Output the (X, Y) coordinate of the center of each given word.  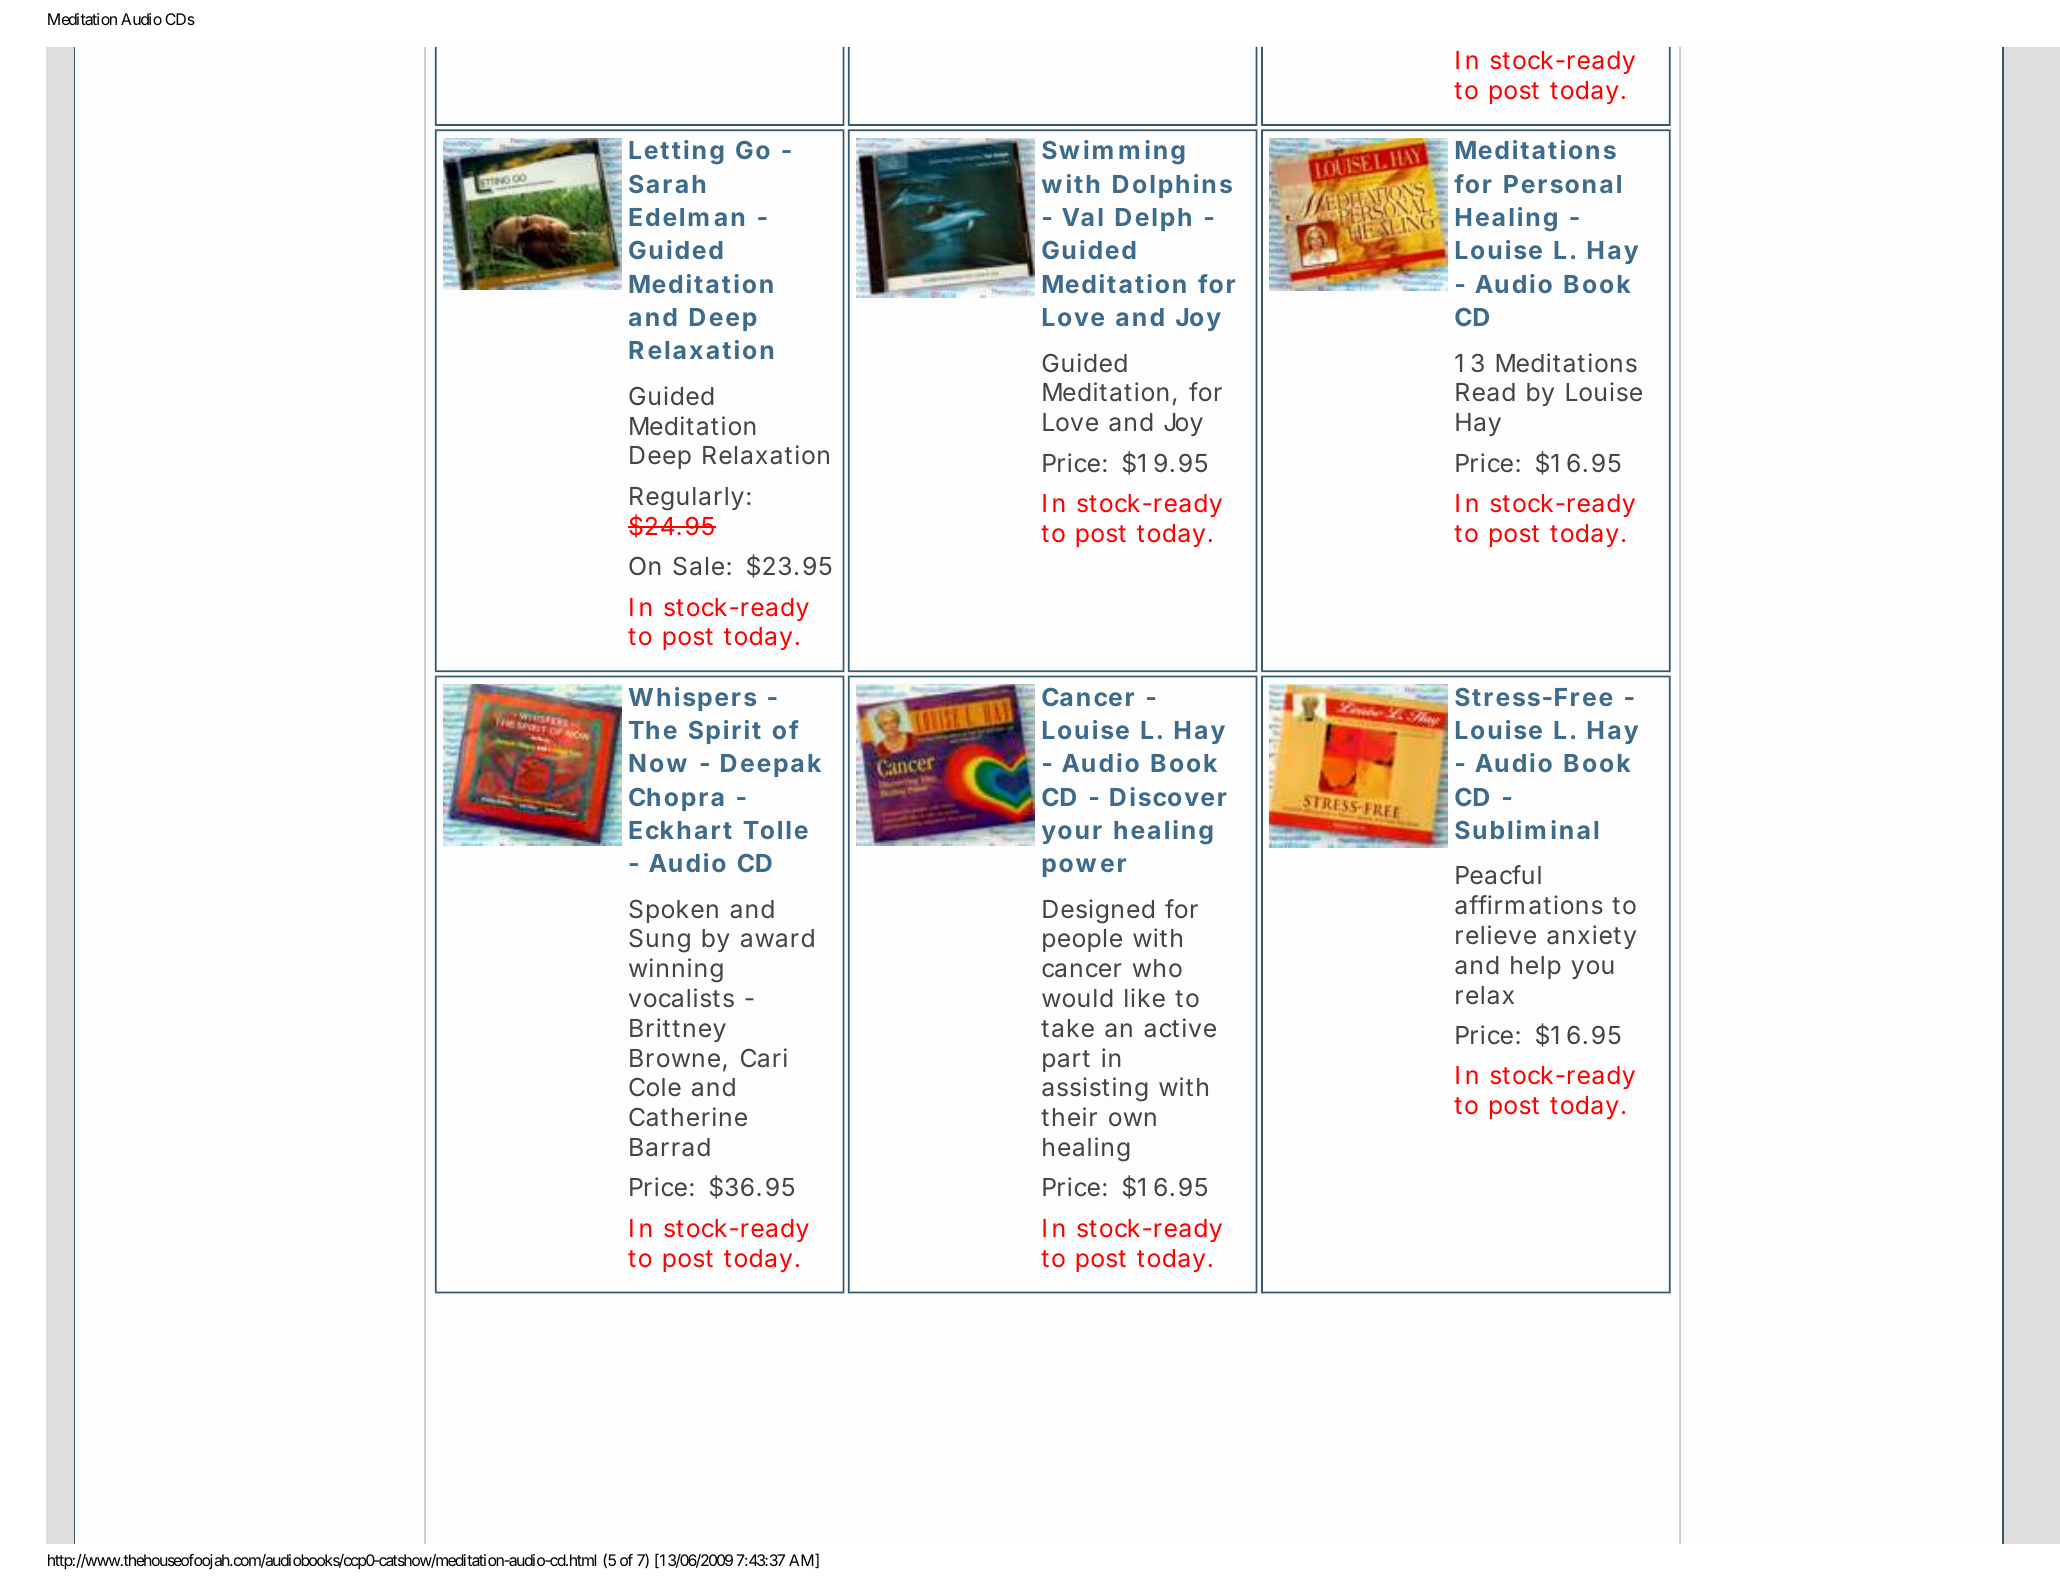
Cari (764, 1058)
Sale (700, 566)
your (1072, 834)
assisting (1095, 1089)
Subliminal (1526, 829)
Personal (1562, 184)
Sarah (667, 184)
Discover (1168, 796)
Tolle (775, 830)
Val (1082, 217)
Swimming (1113, 152)
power (1084, 867)
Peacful (1498, 875)
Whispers (692, 699)
